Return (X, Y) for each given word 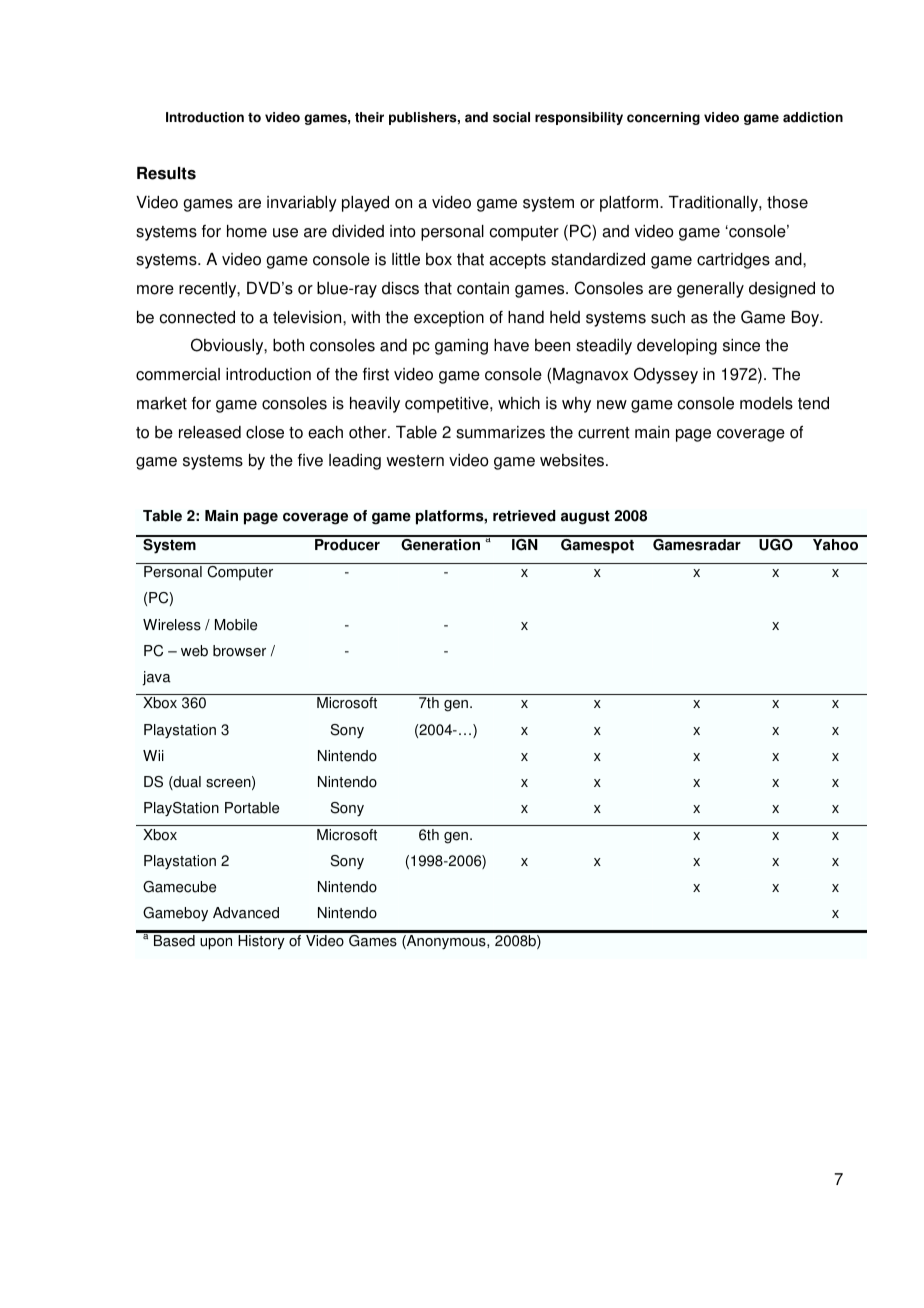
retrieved (524, 516)
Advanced (246, 913)
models (766, 403)
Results (166, 173)
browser (239, 651)
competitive (448, 405)
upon (216, 944)
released (210, 432)
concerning (663, 118)
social (511, 117)
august (585, 518)
